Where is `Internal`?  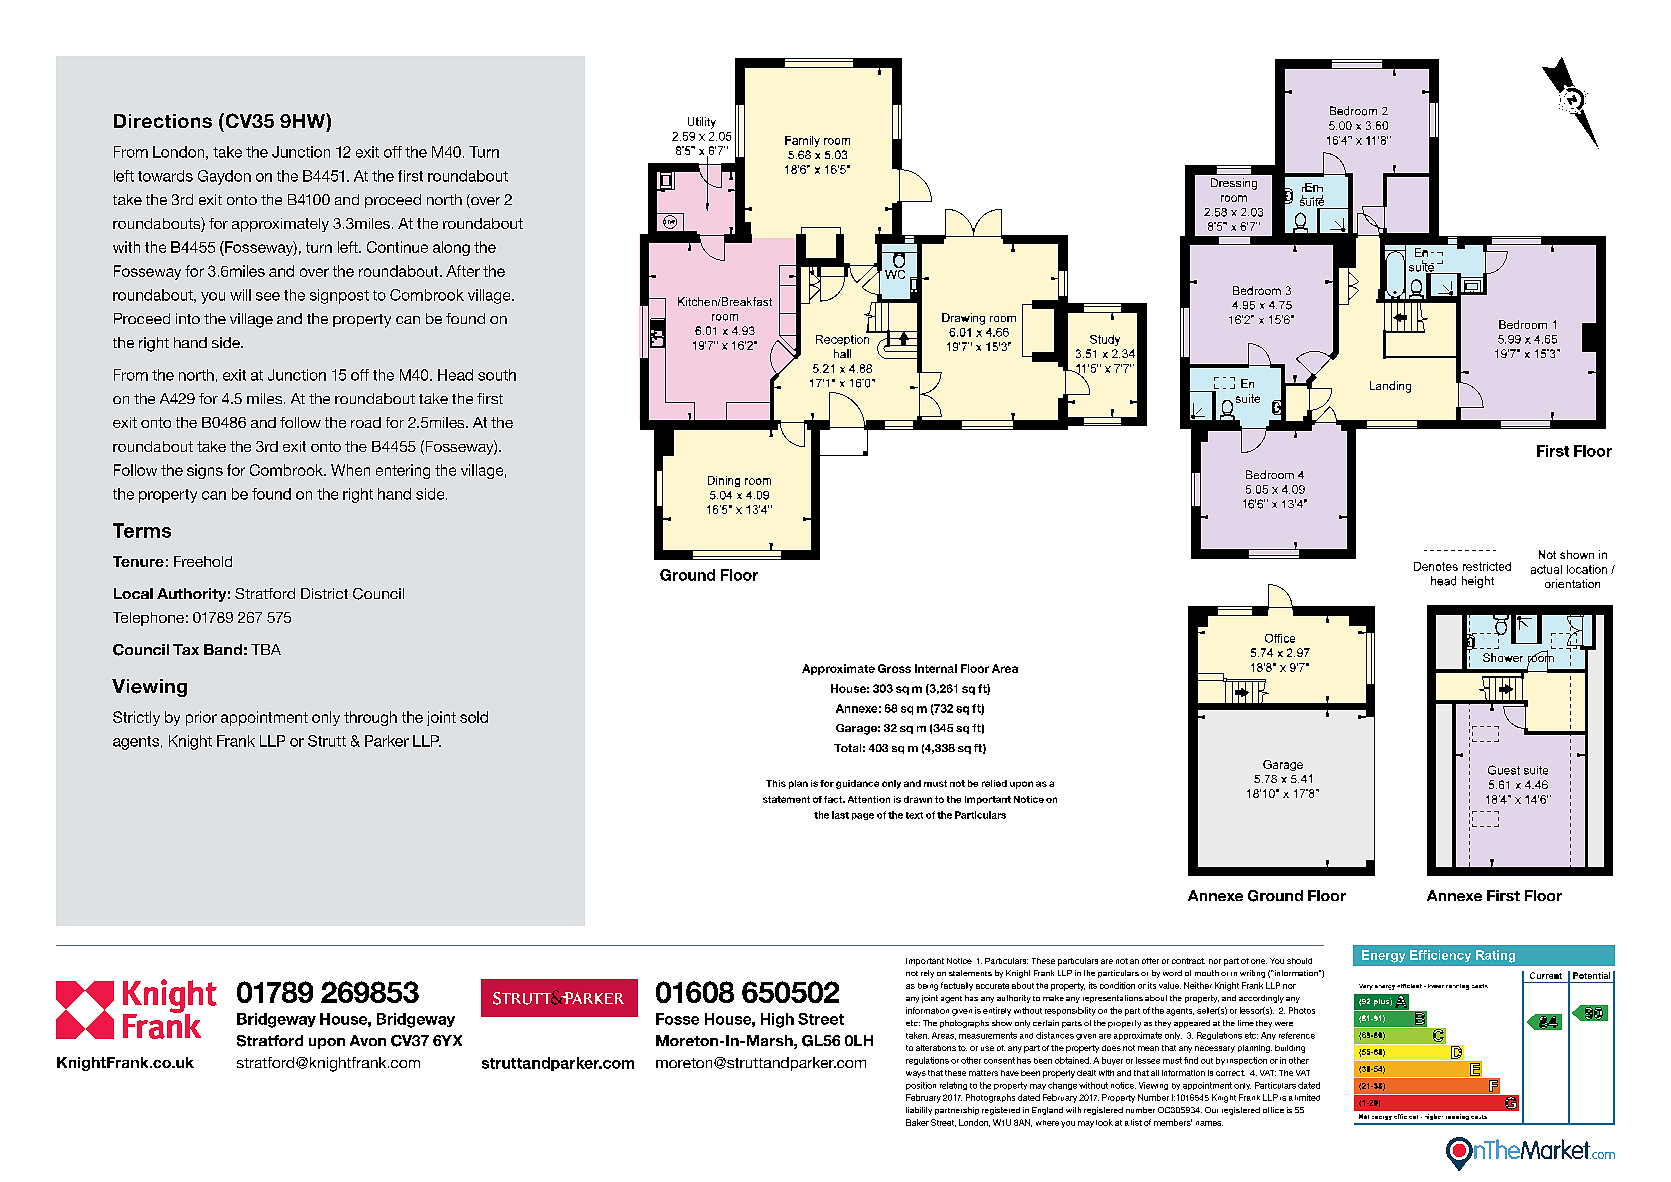
Internal is located at coordinates (936, 668).
